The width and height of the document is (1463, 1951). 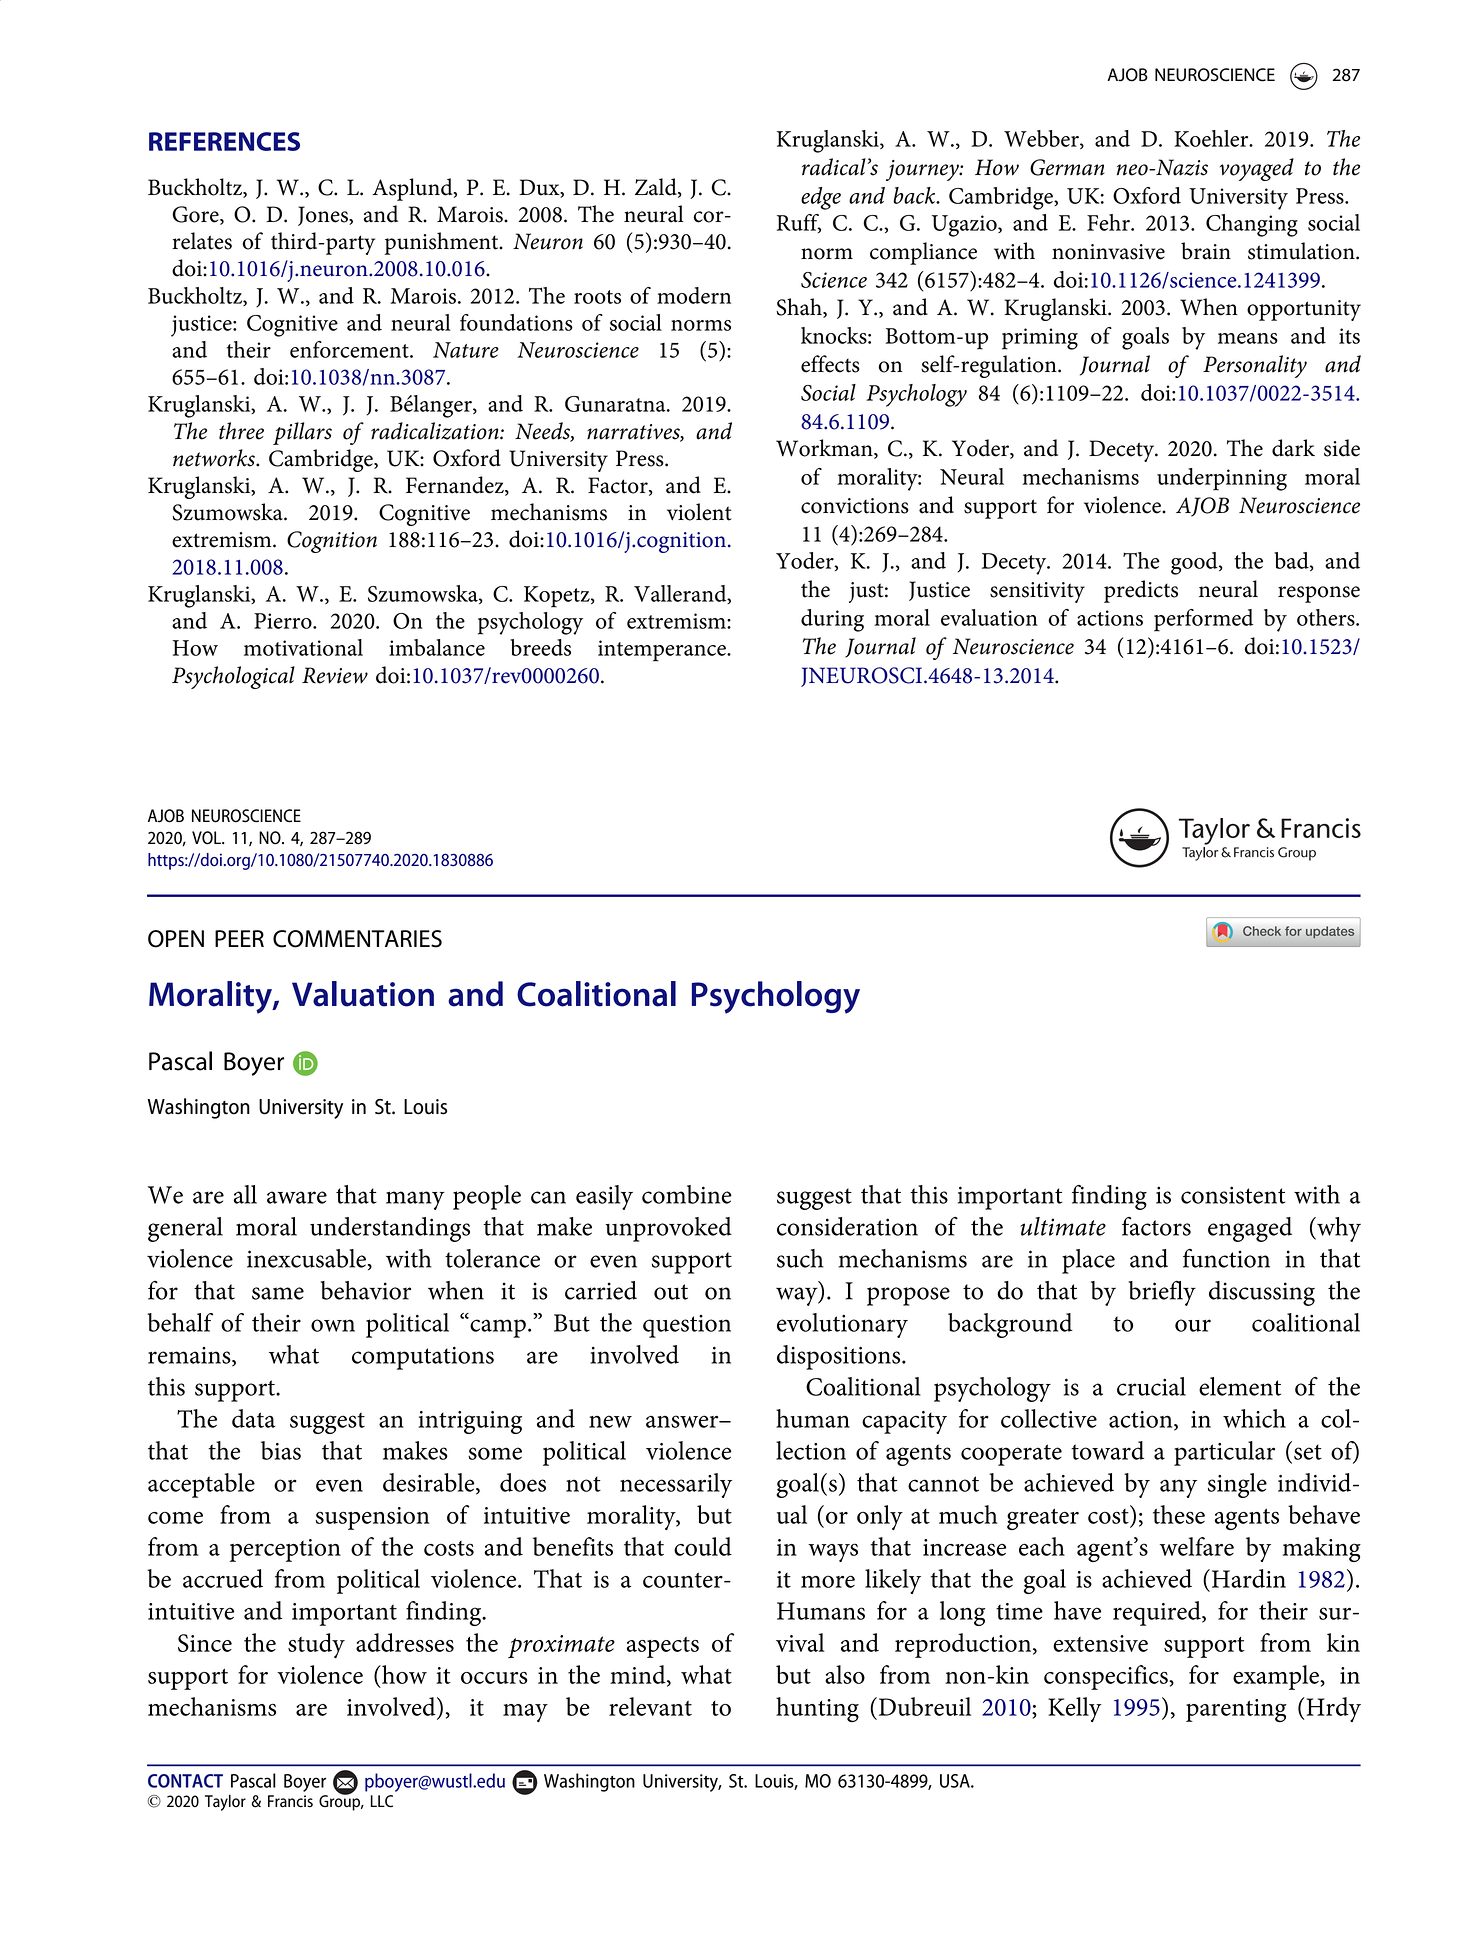 What do you see at coordinates (303, 647) in the document?
I see `motivational` at bounding box center [303, 647].
